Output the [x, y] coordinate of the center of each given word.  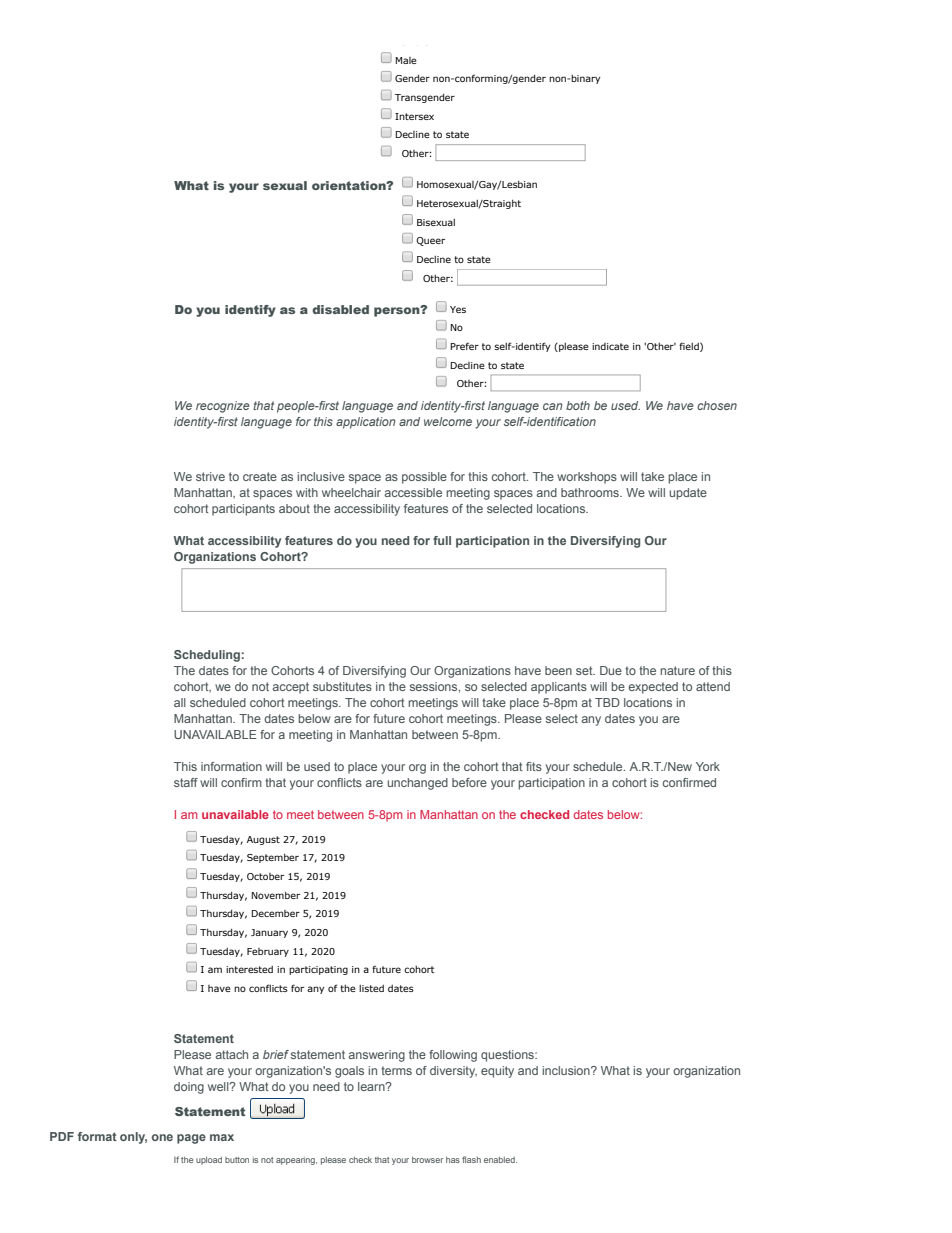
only [133, 1138]
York [708, 766]
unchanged [417, 784]
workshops [587, 478]
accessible [413, 492]
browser [427, 1160]
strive [210, 476]
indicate [610, 346]
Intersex [414, 116]
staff [186, 782]
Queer [430, 241]
